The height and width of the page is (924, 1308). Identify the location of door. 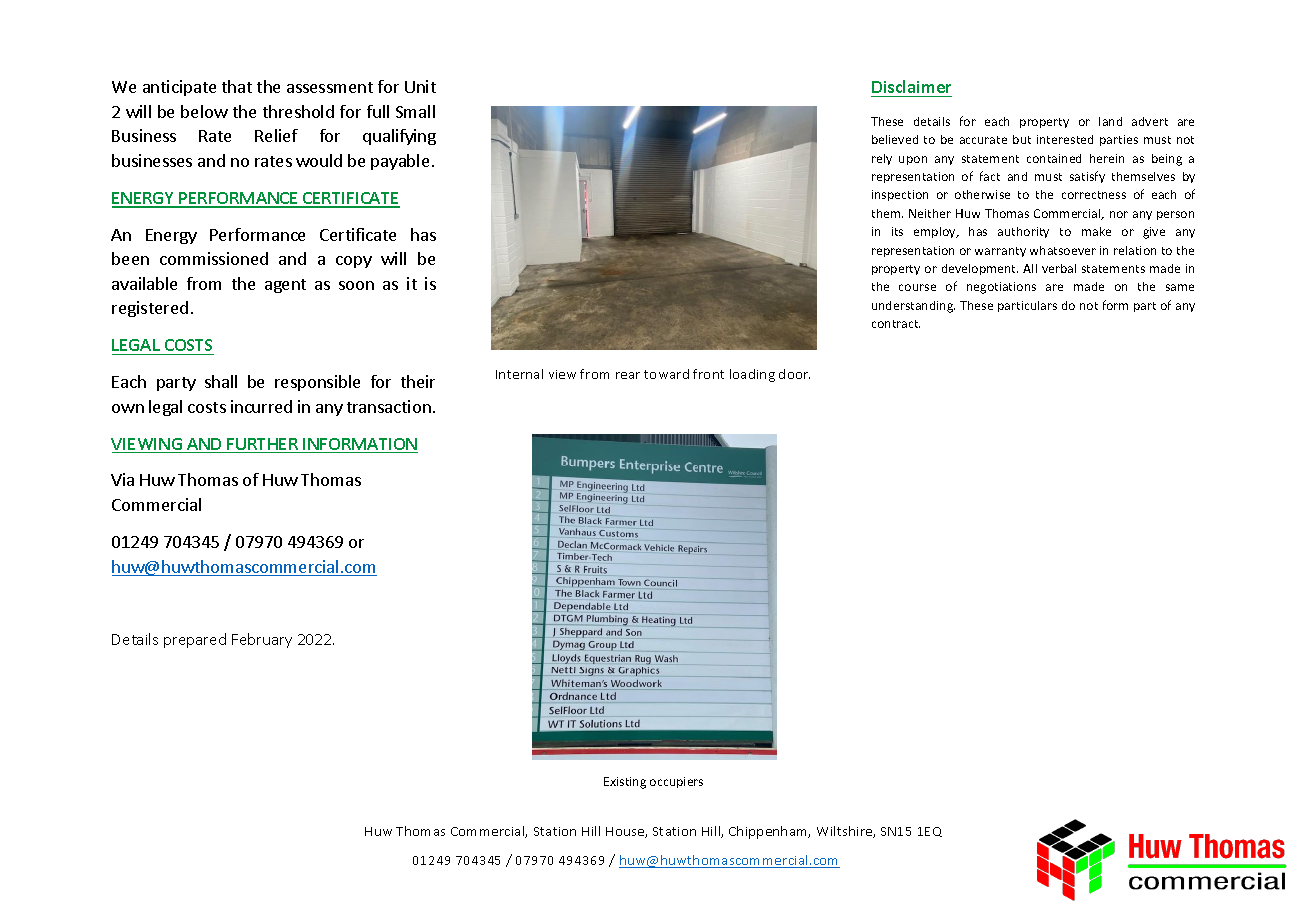
(794, 374).
